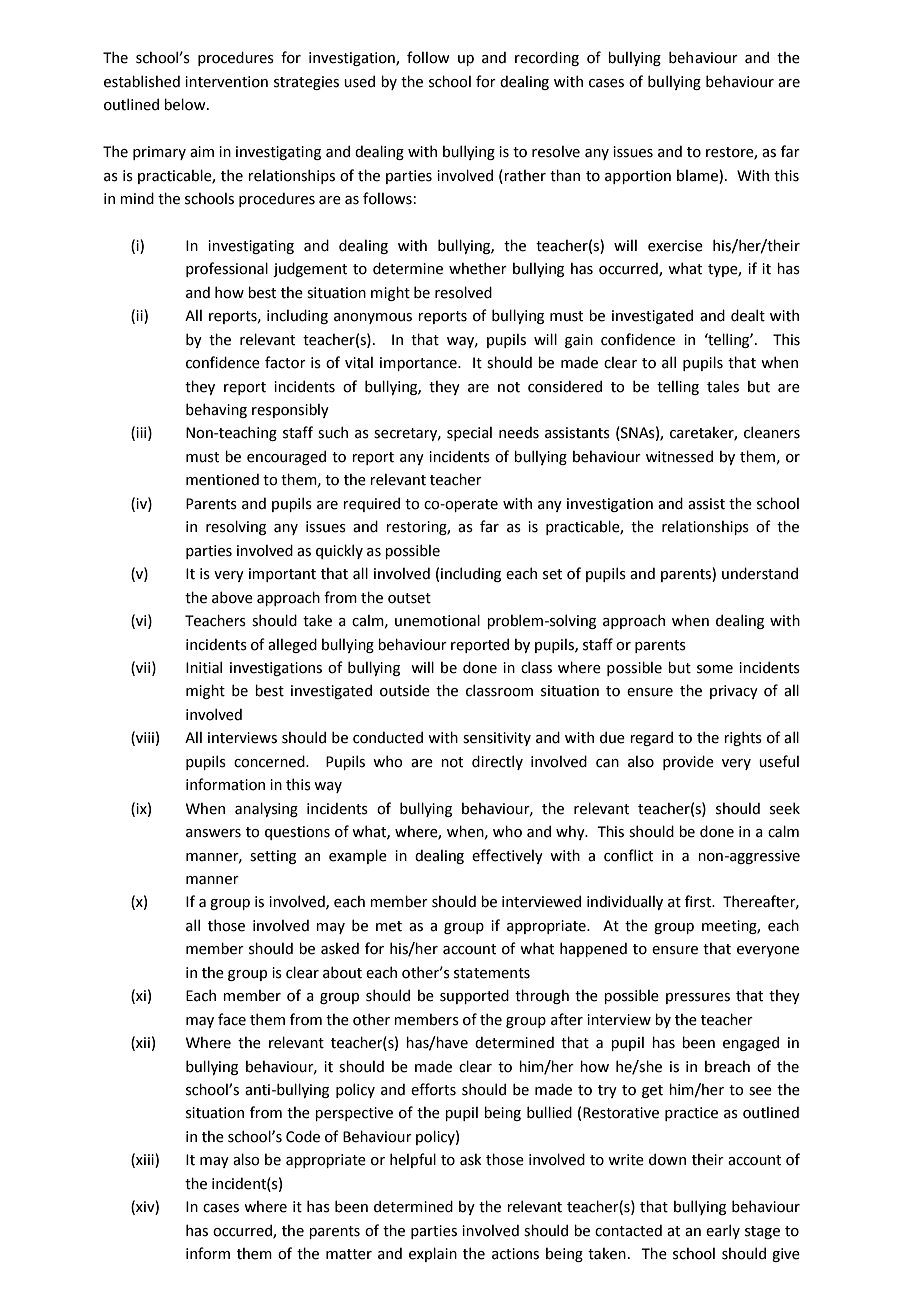 This page has height=1316, width=903. I want to click on recording, so click(547, 58).
